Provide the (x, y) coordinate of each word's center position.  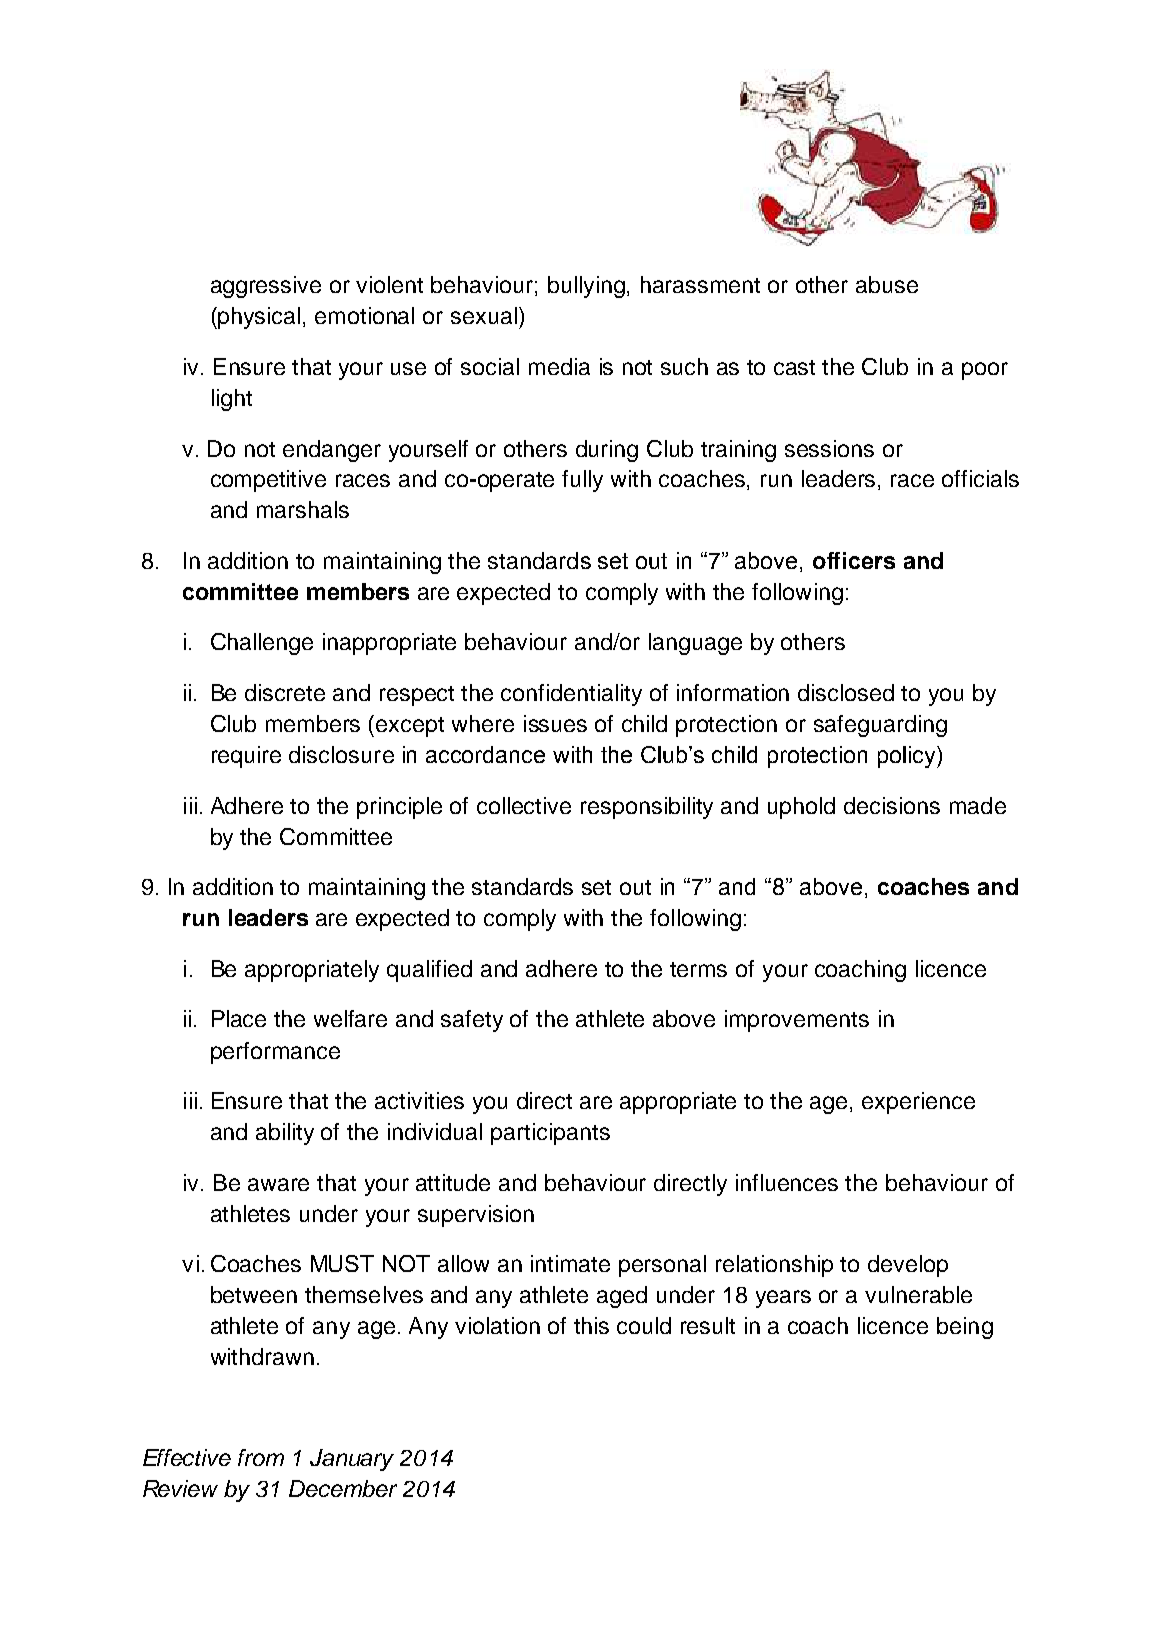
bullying (588, 287)
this (591, 1325)
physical (259, 318)
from (261, 1457)
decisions (892, 805)
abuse (887, 284)
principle (399, 808)
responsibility (647, 808)
